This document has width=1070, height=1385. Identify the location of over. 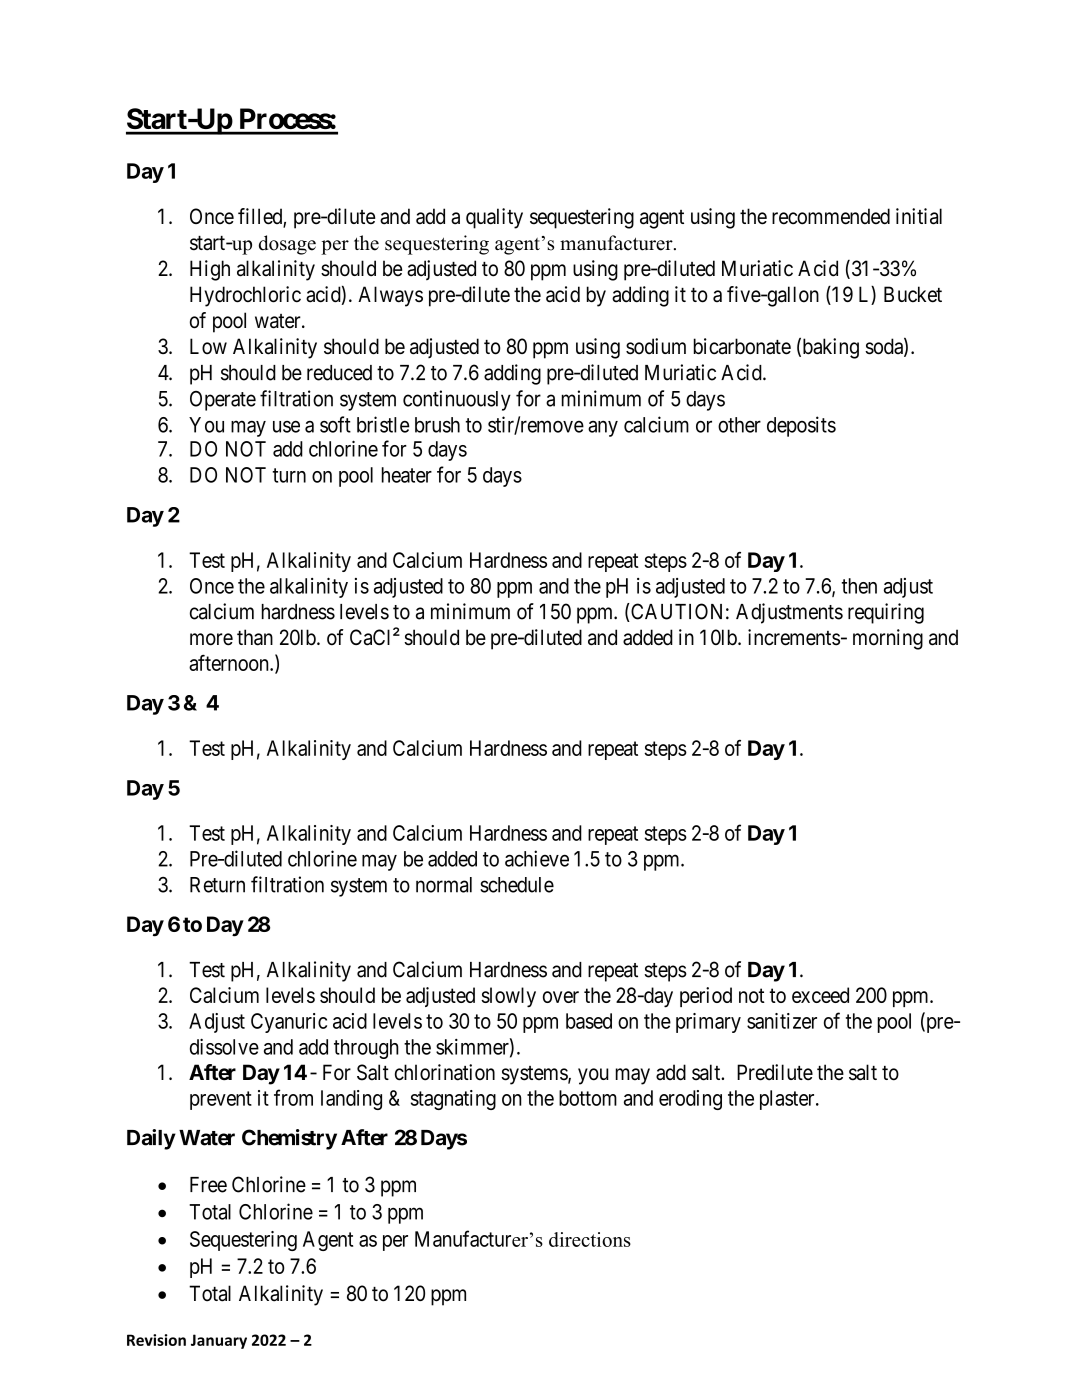
(561, 997).
